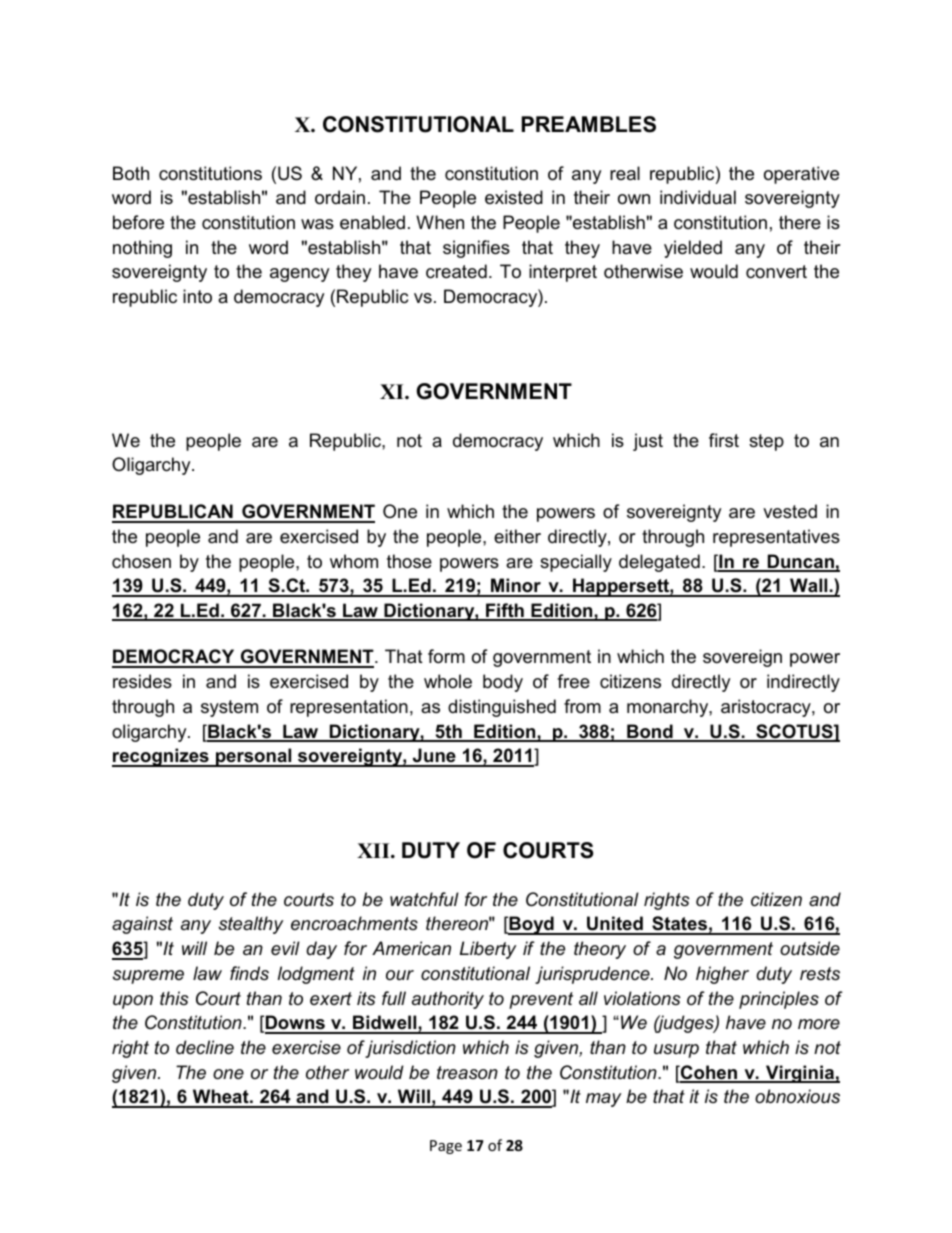 The image size is (952, 1233). I want to click on existed, so click(514, 197).
